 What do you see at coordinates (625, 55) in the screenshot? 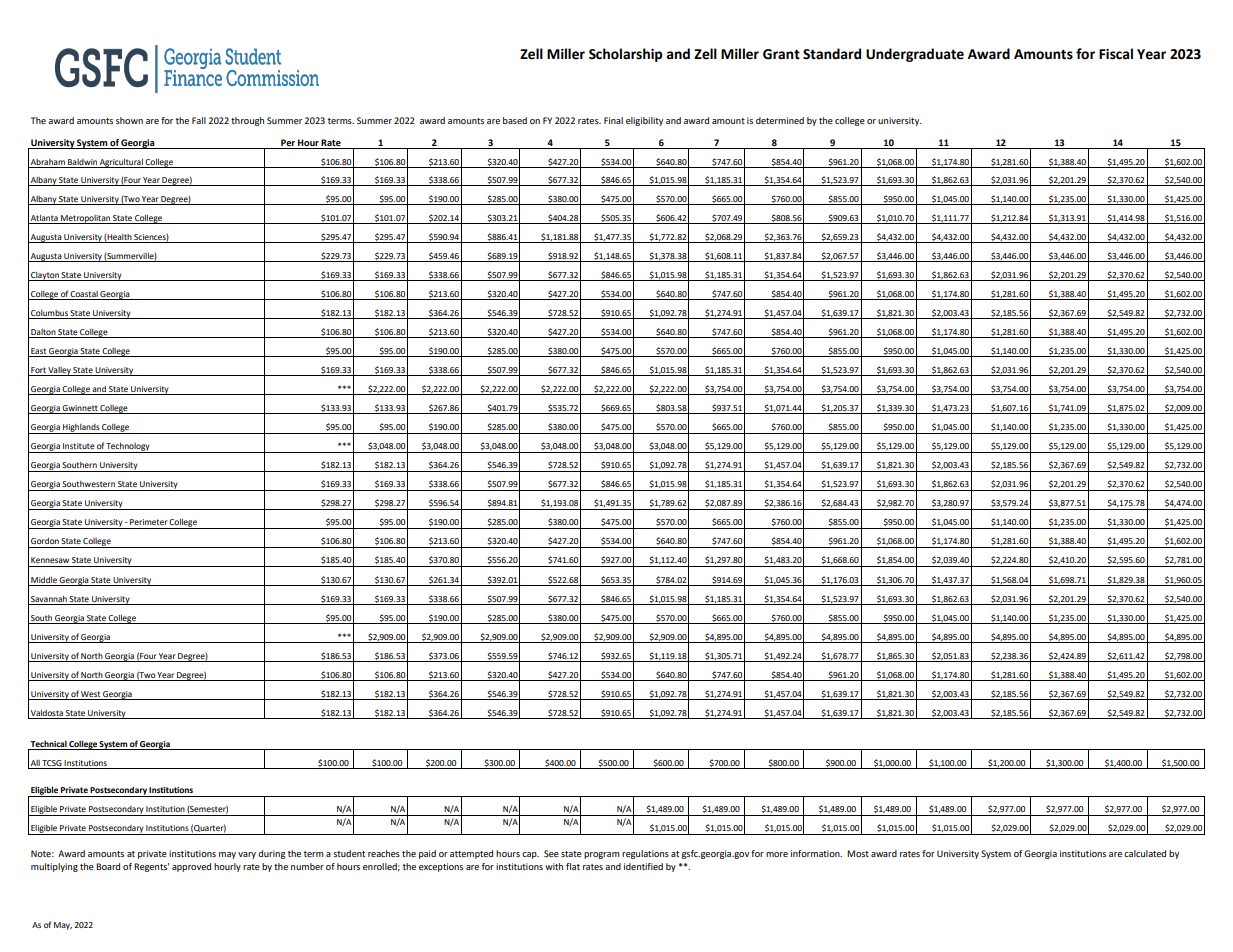
I see `Scholarship` at bounding box center [625, 55].
